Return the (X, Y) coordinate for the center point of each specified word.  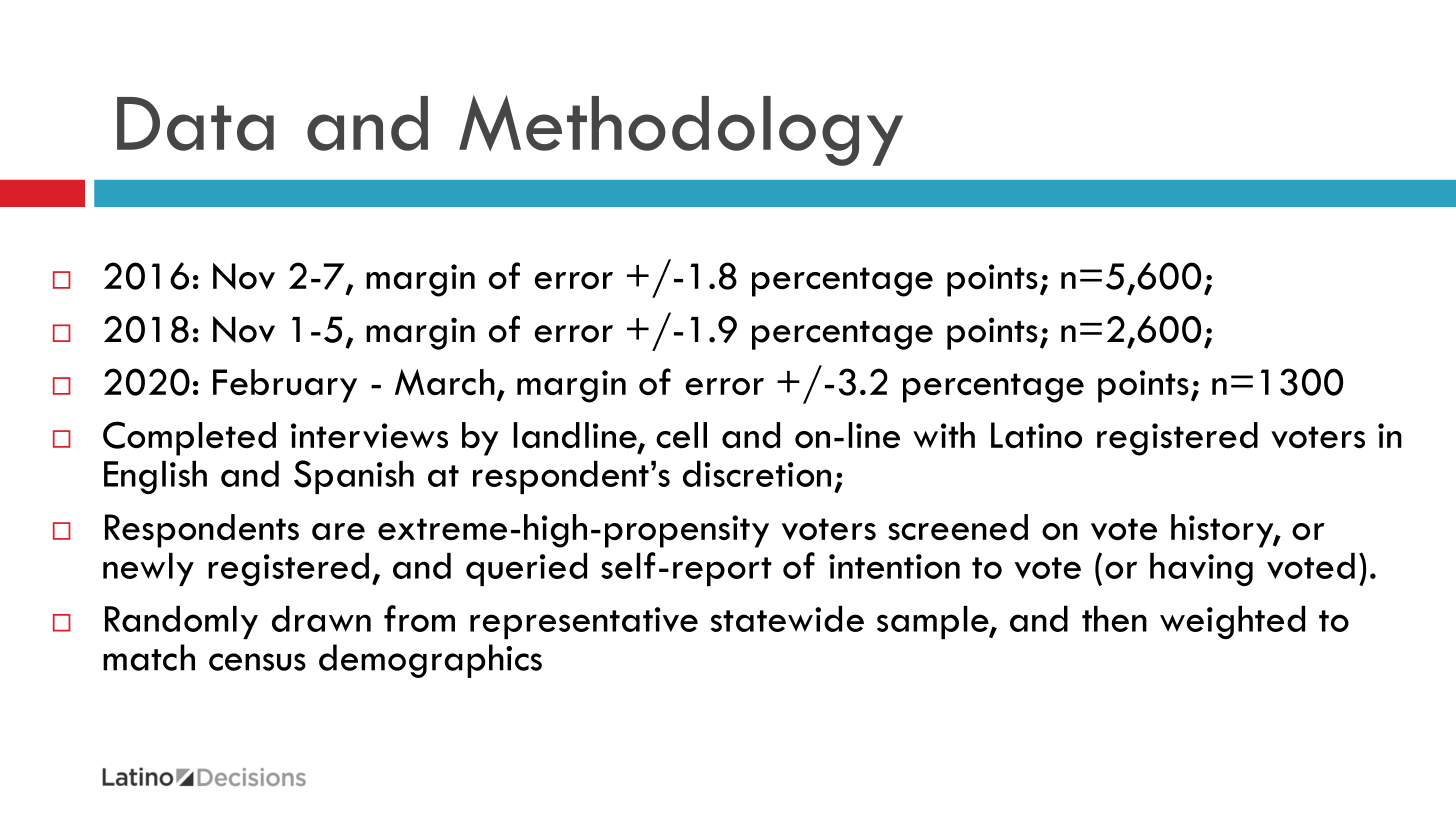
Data (195, 124)
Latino (1036, 435)
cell (681, 435)
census (257, 662)
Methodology (681, 130)
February (285, 386)
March (445, 382)
